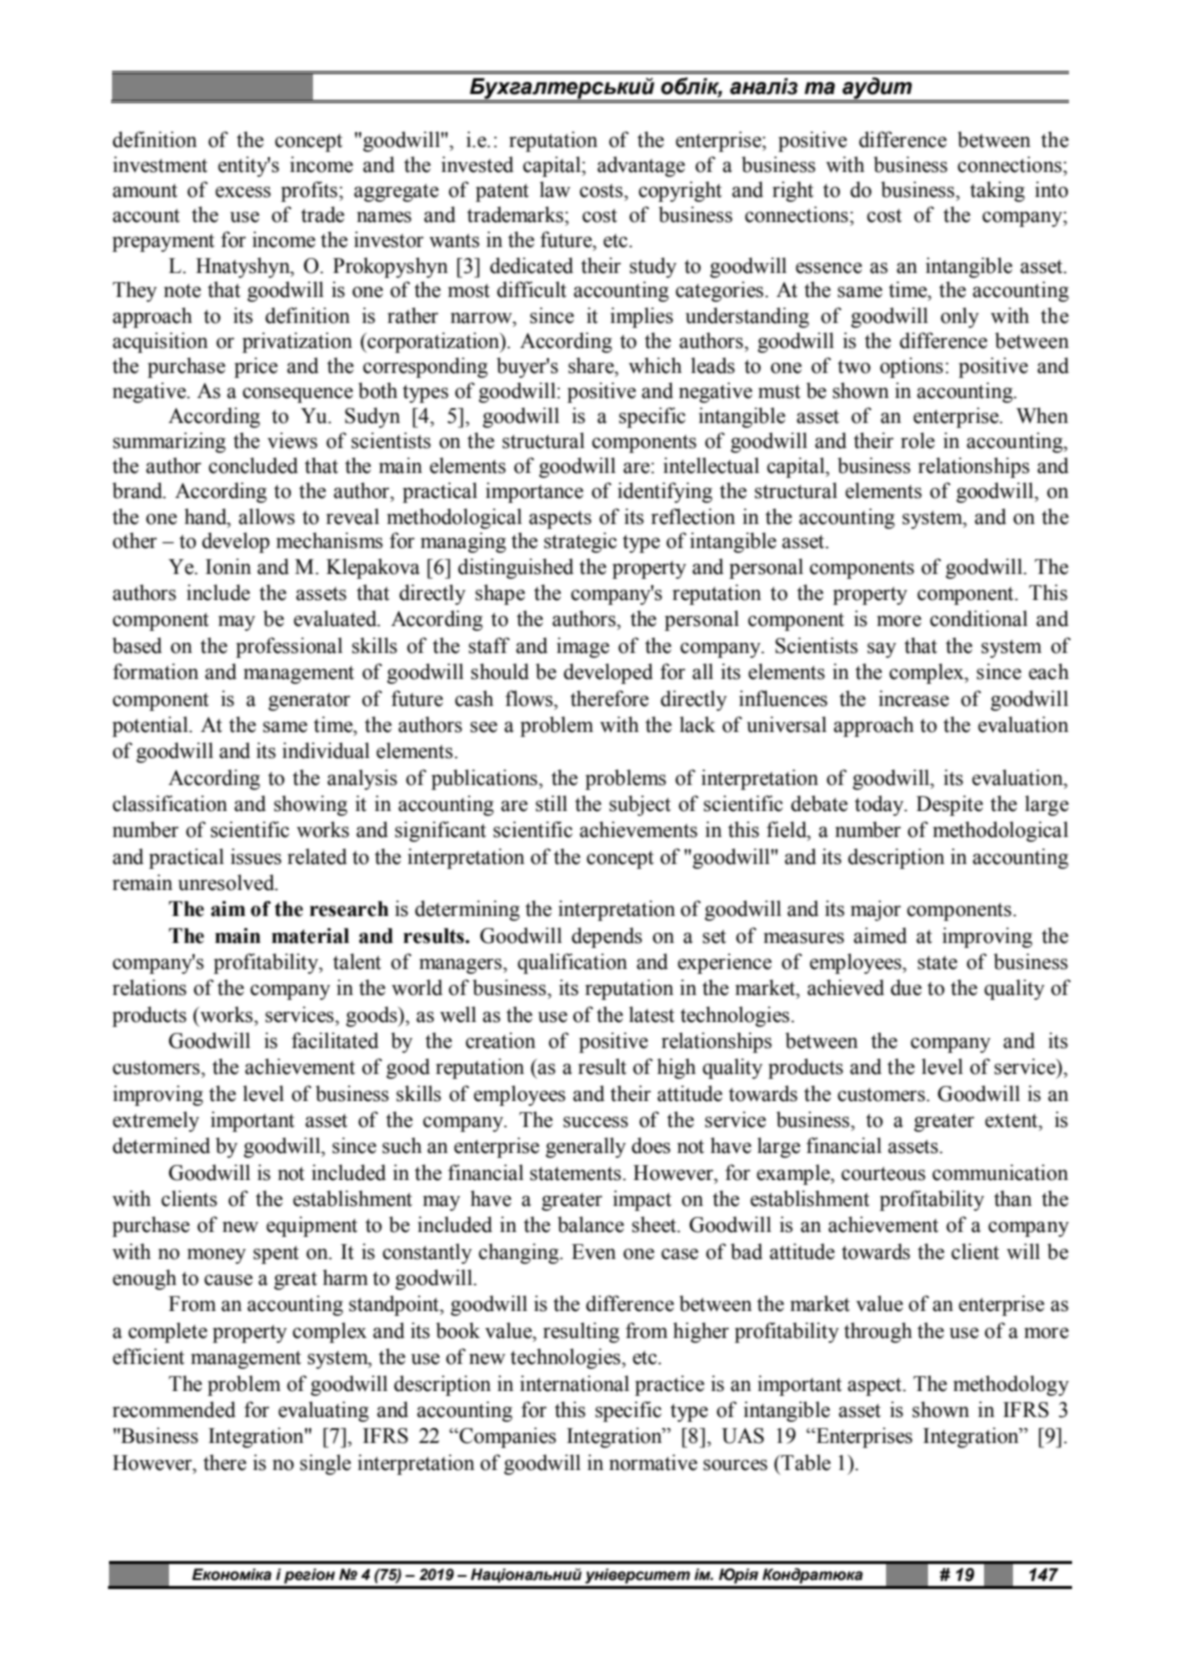 This image has height=1671, width=1181. Describe the element at coordinates (555, 189) in the image. I see `law` at that location.
